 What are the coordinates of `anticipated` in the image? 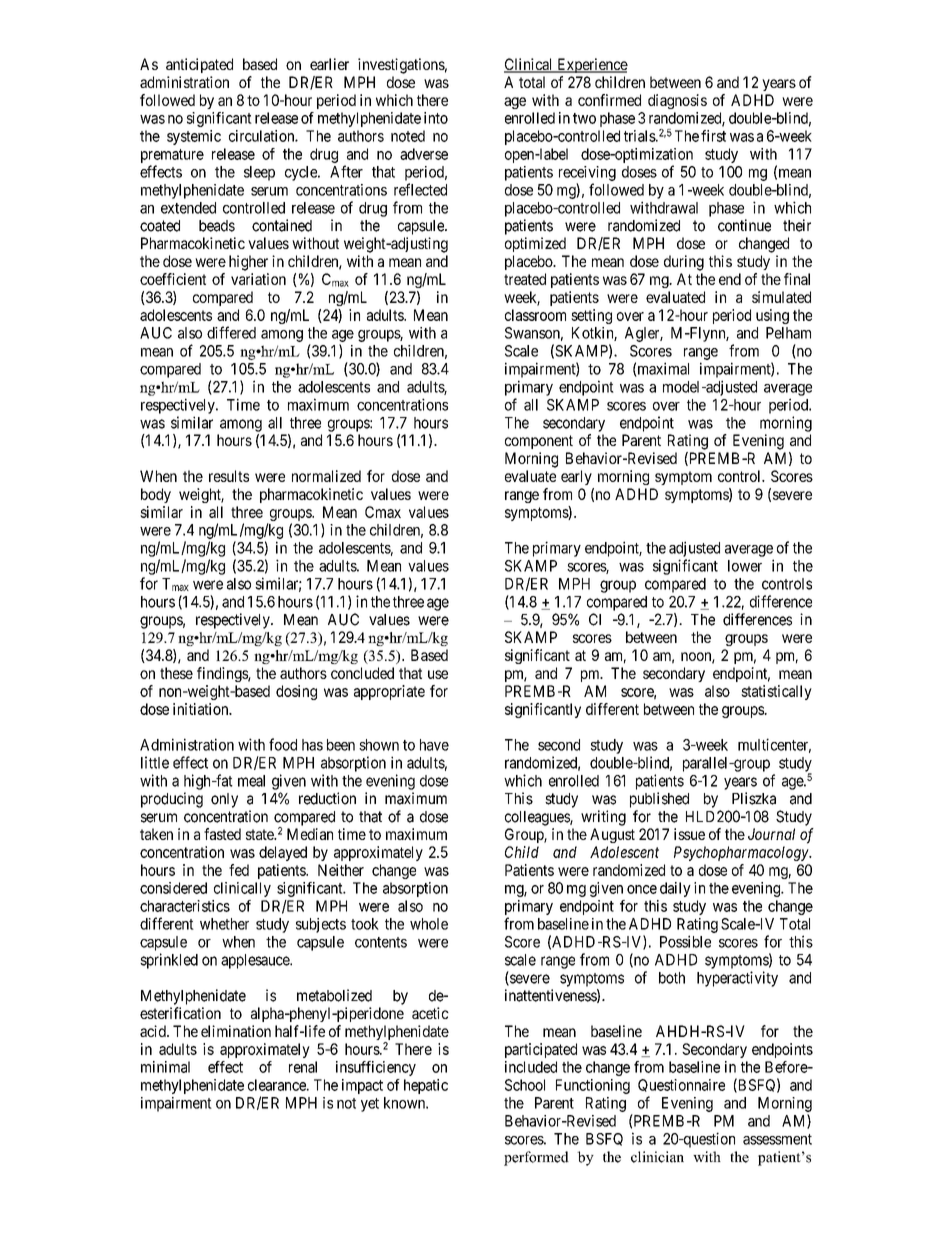 It's located at (199, 65).
